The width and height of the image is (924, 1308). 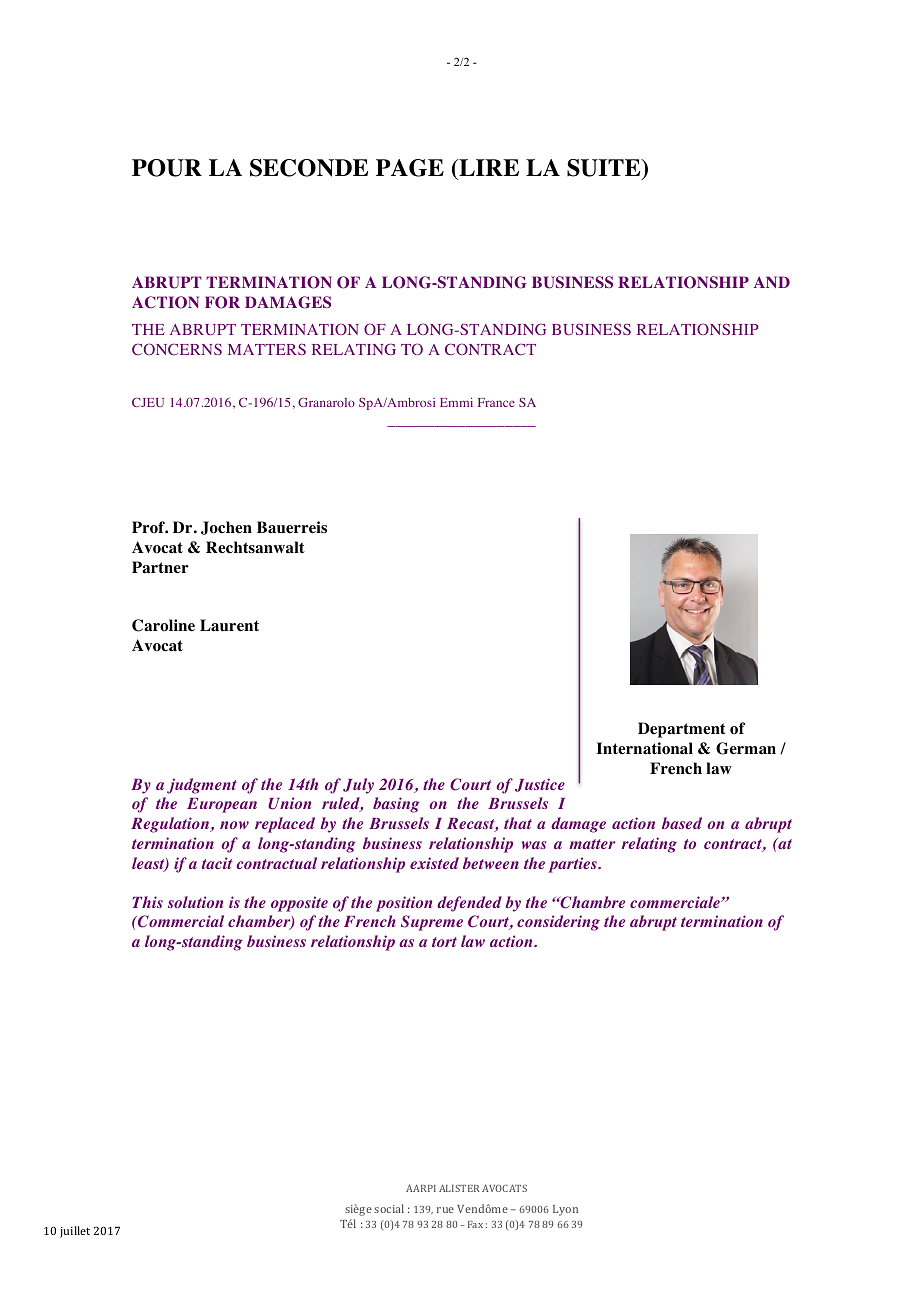 I want to click on Laurent, so click(x=229, y=625).
